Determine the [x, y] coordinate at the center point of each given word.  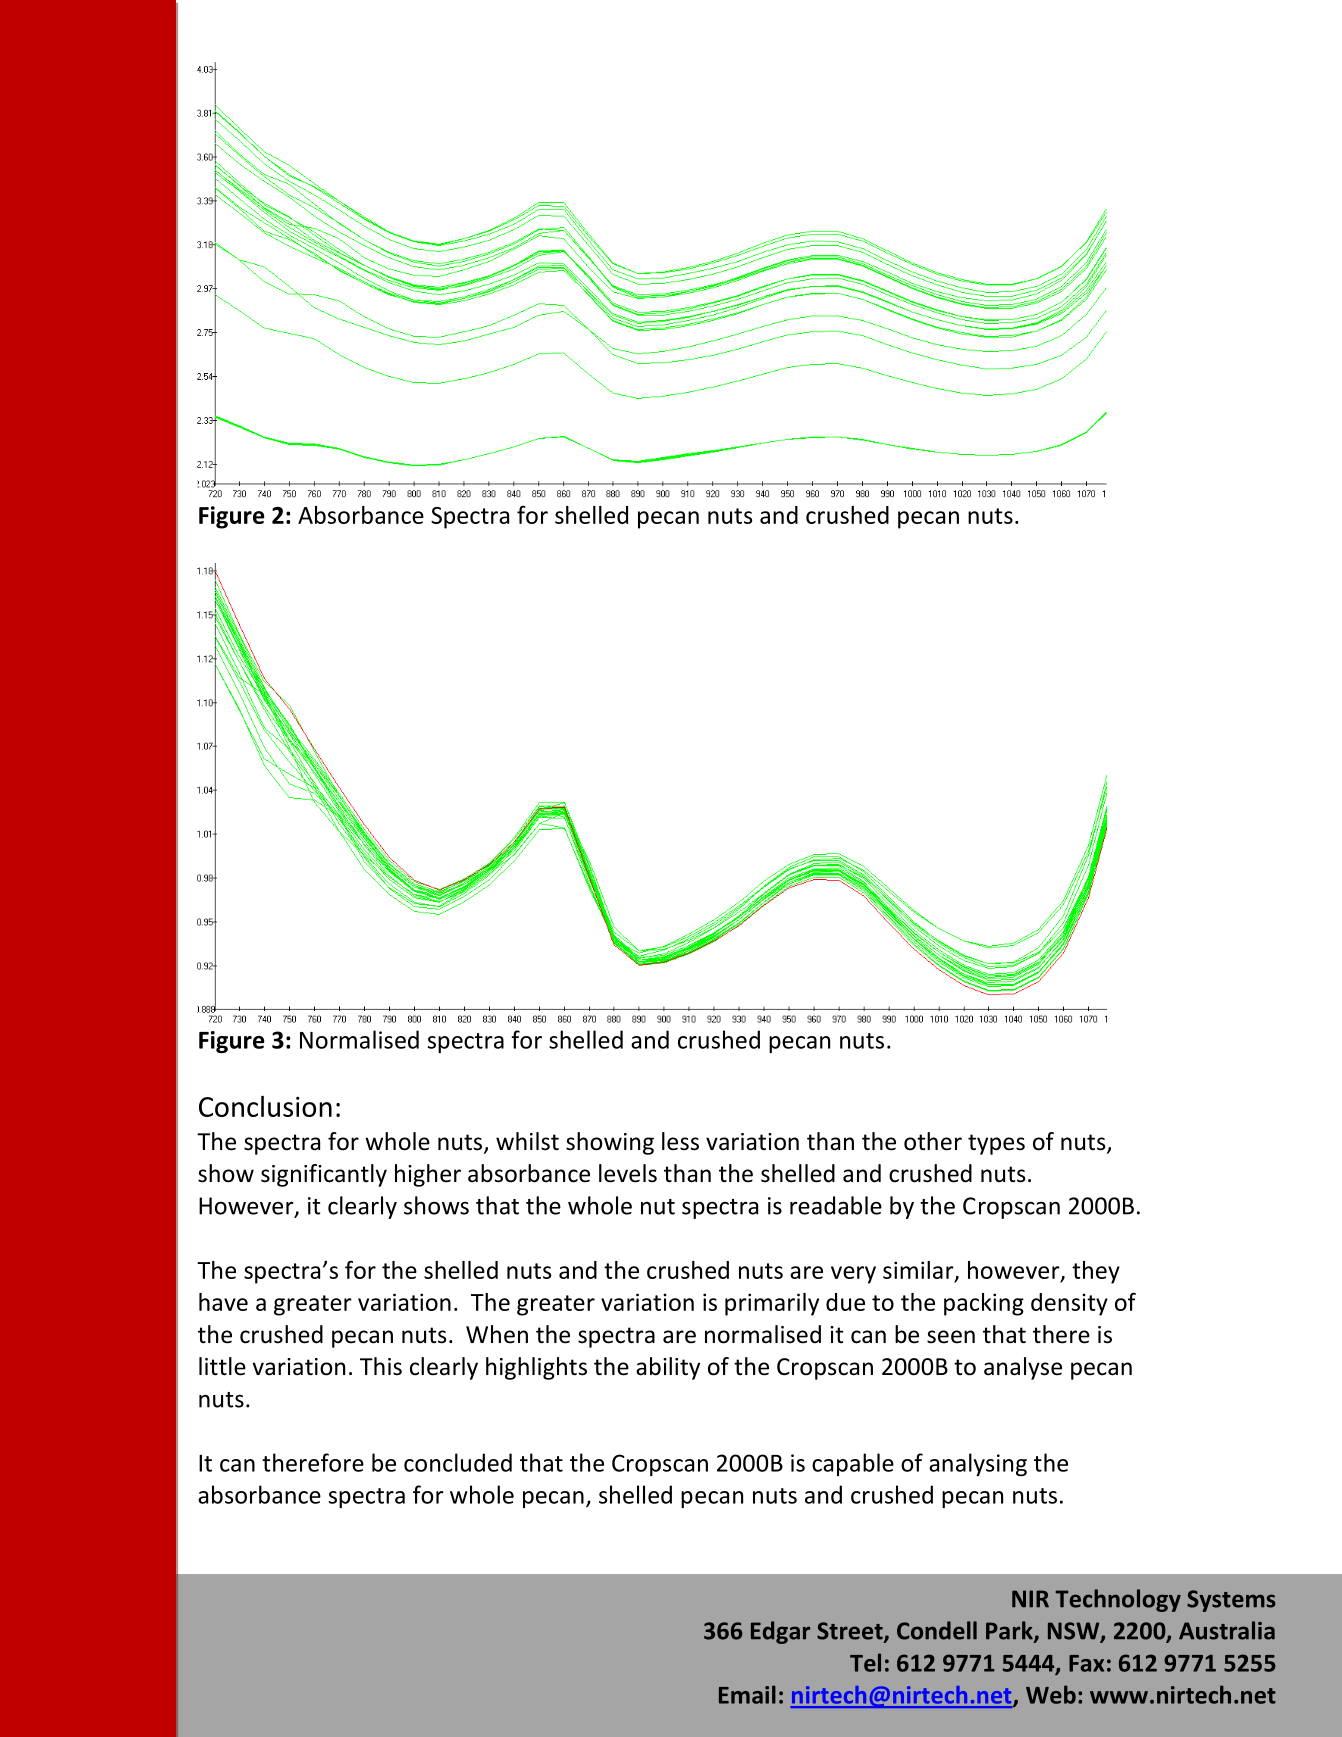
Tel [865, 1662]
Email [747, 1694]
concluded [458, 1462]
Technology [1118, 1600]
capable [853, 1464]
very [853, 1275]
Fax [1086, 1663]
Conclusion [265, 1106]
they [1096, 1272]
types [996, 1144]
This [381, 1366]
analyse [1023, 1368]
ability [668, 1368]
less [680, 1141]
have [223, 1302]
